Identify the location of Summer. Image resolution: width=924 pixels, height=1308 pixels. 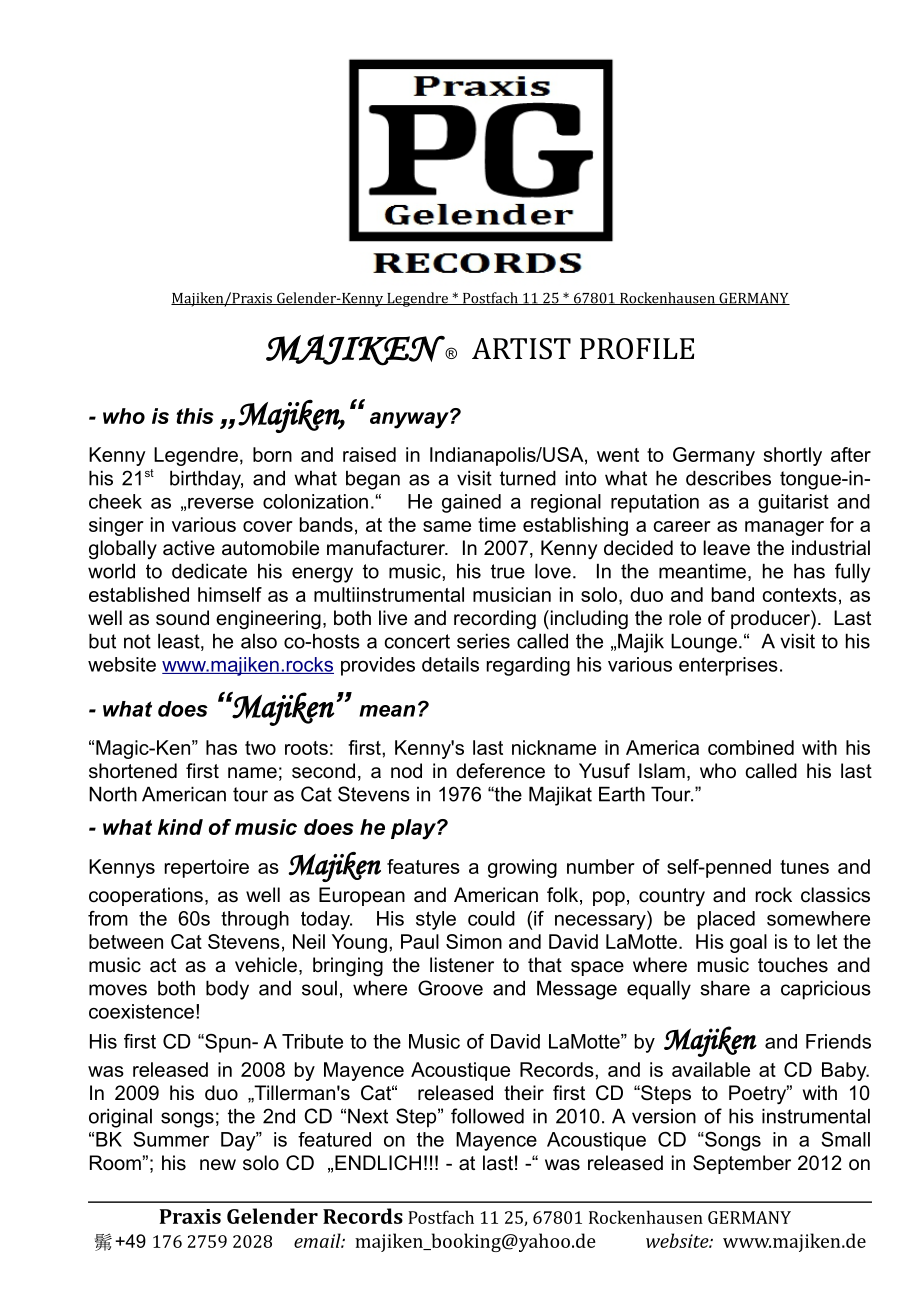
(171, 1139).
